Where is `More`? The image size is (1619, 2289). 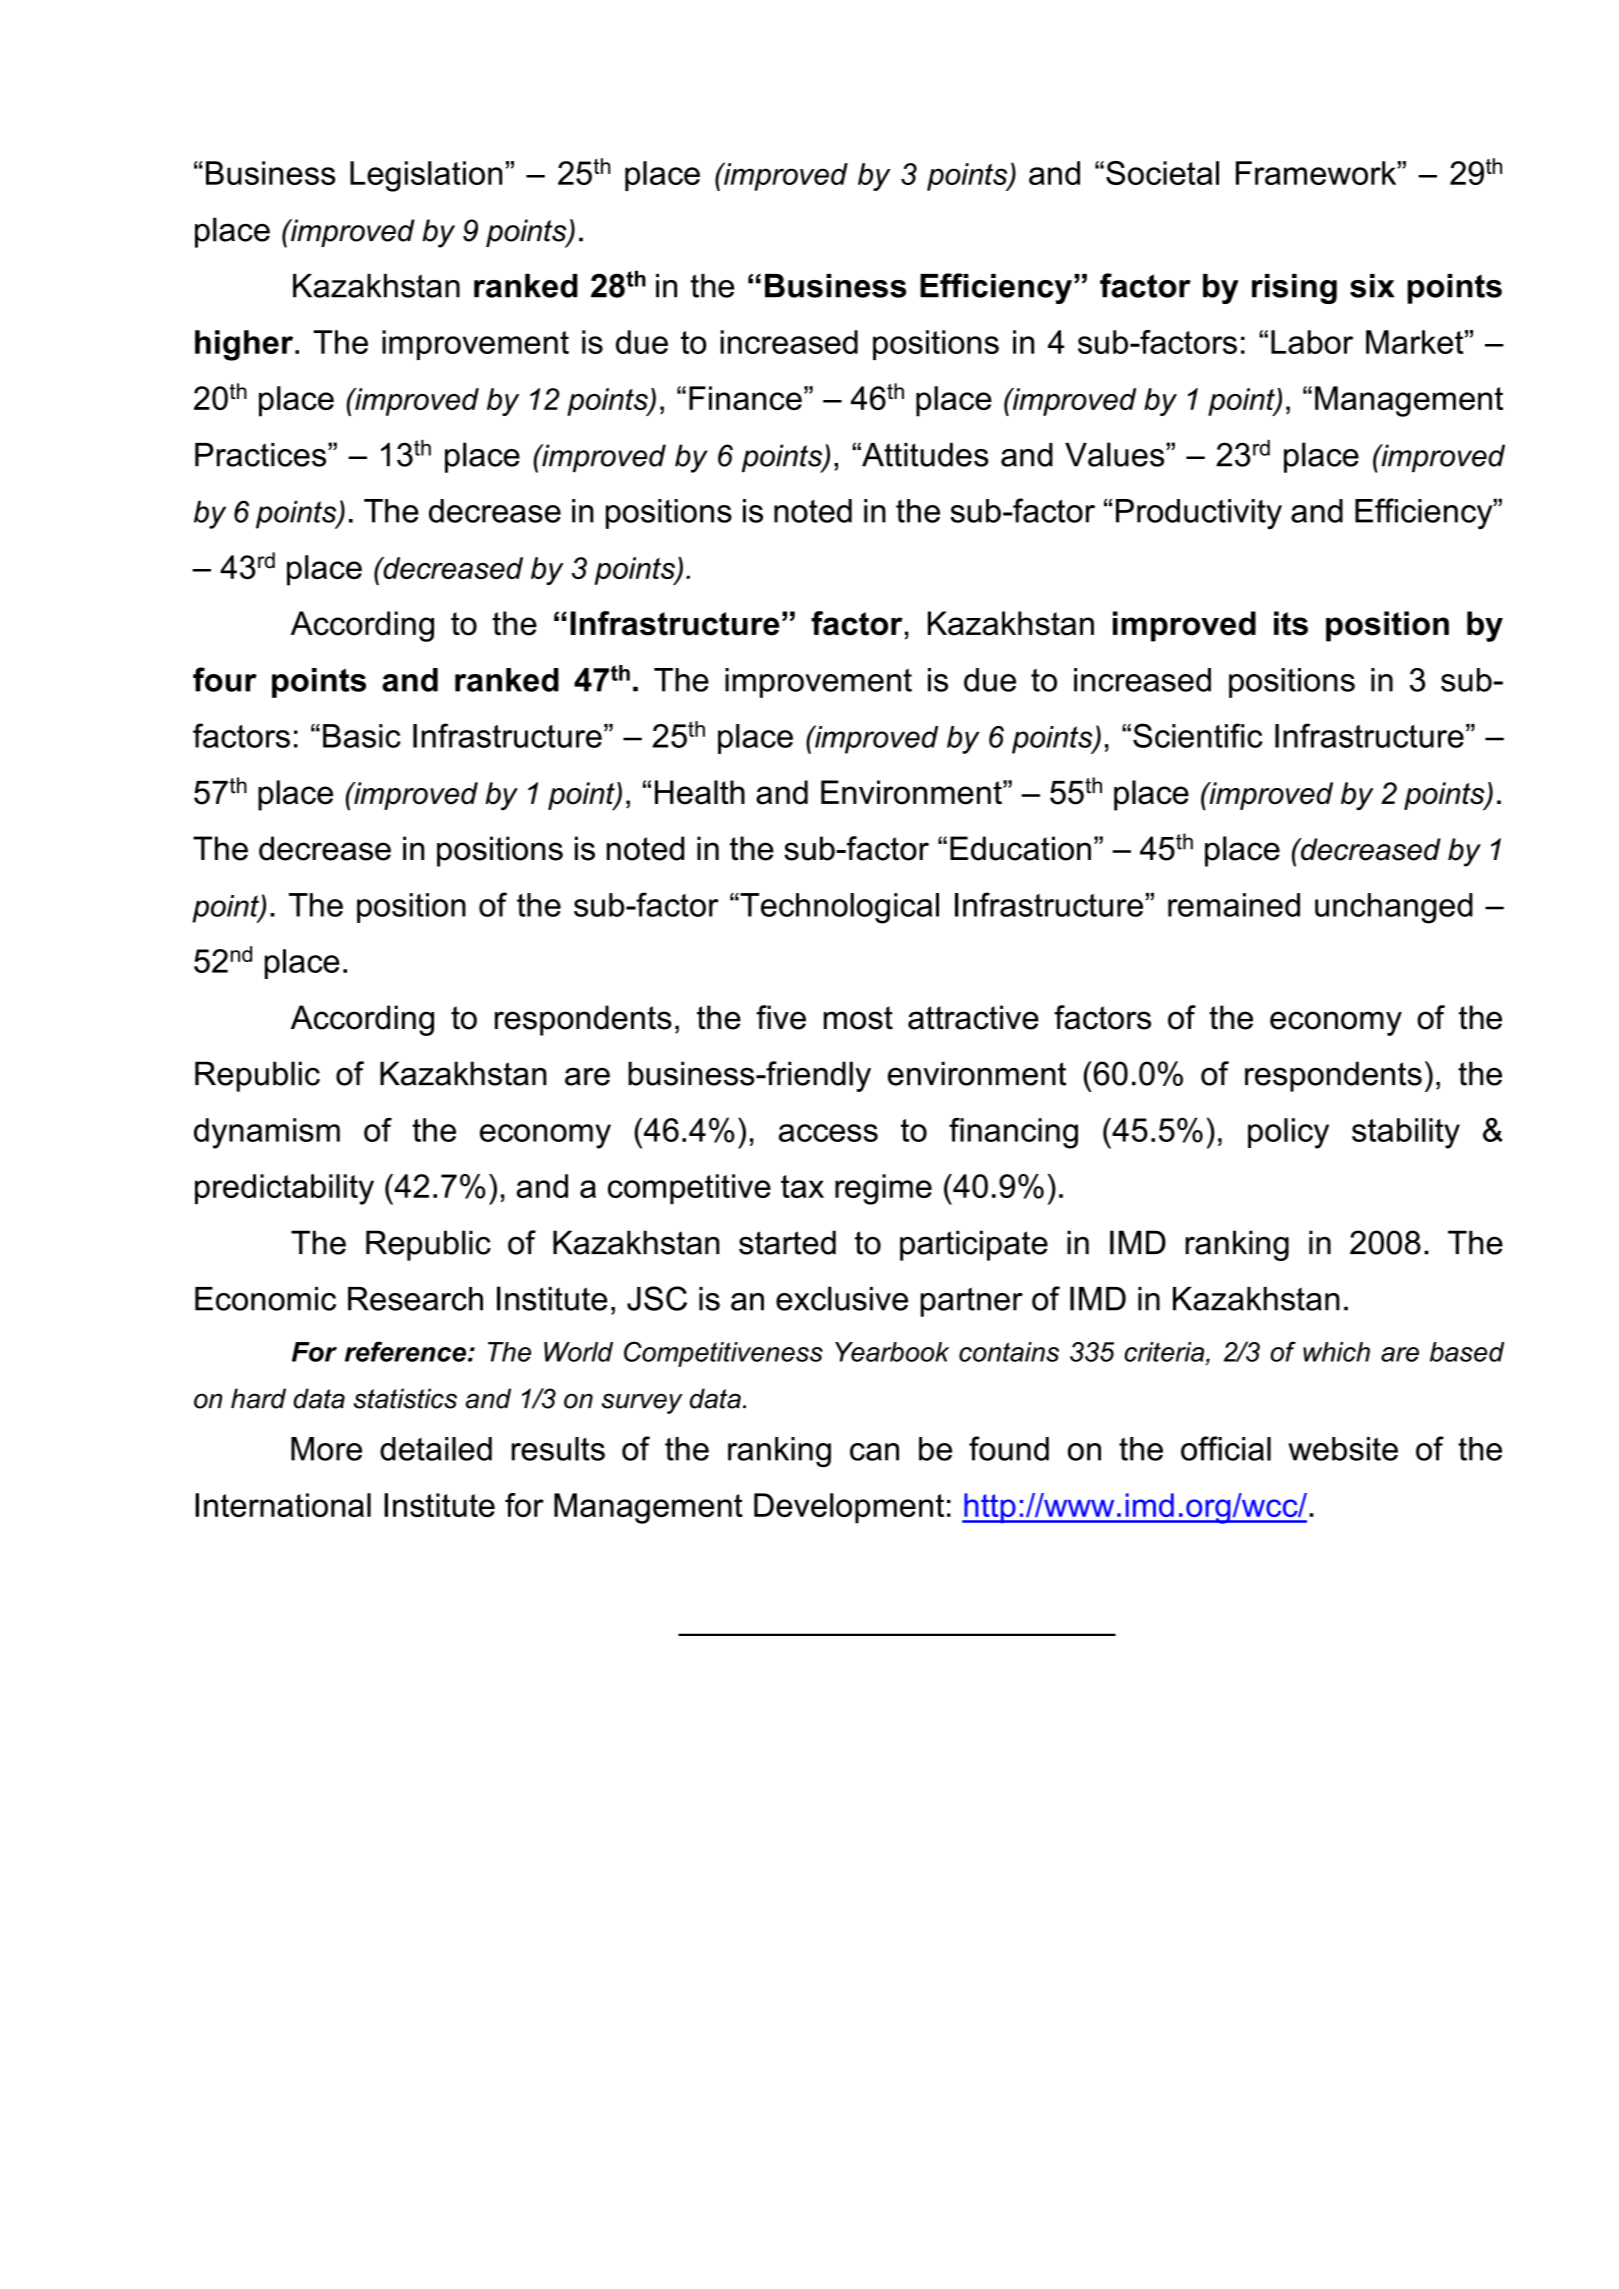
More is located at coordinates (326, 1449).
